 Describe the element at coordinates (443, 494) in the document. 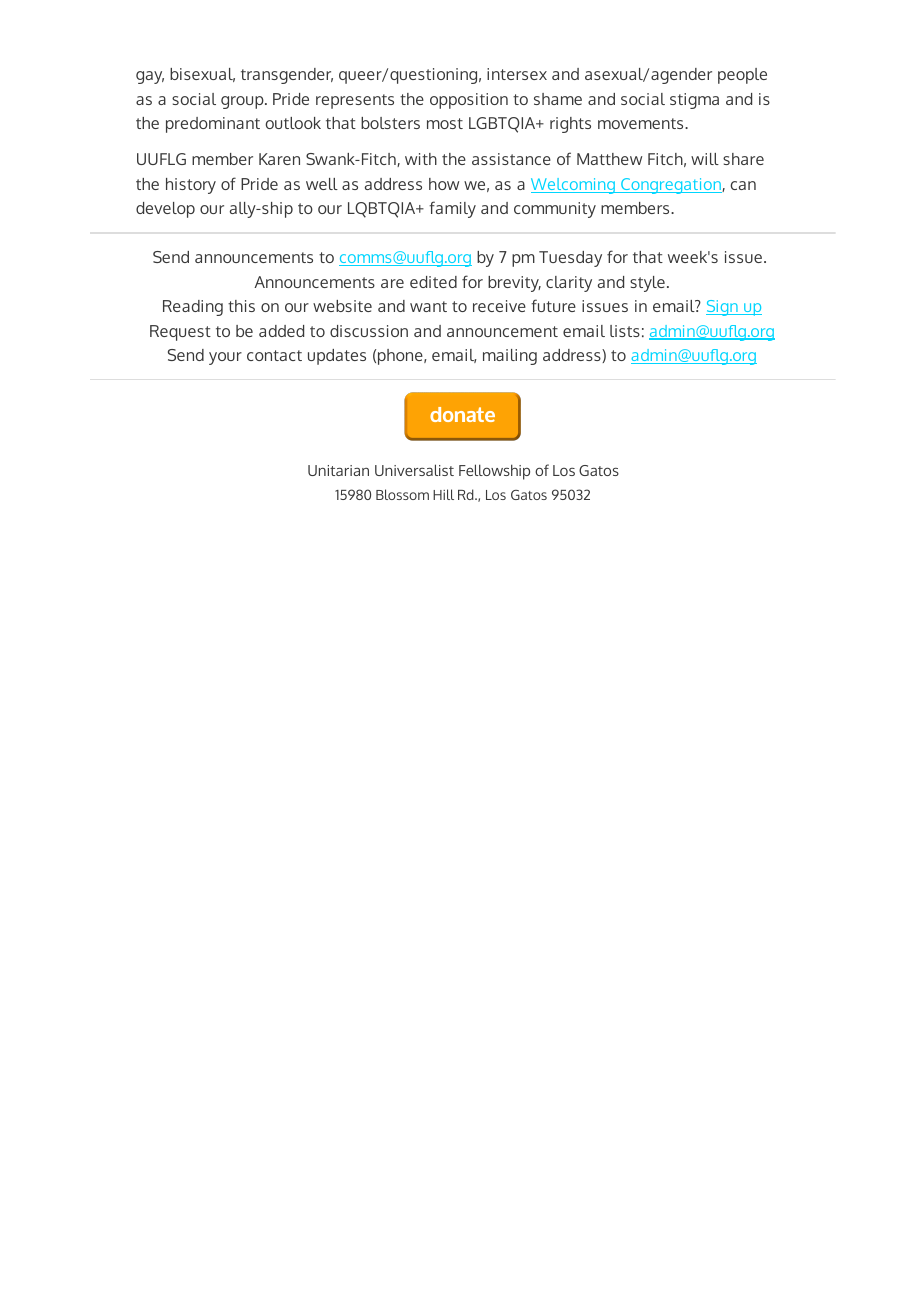

I see `Hill` at that location.
